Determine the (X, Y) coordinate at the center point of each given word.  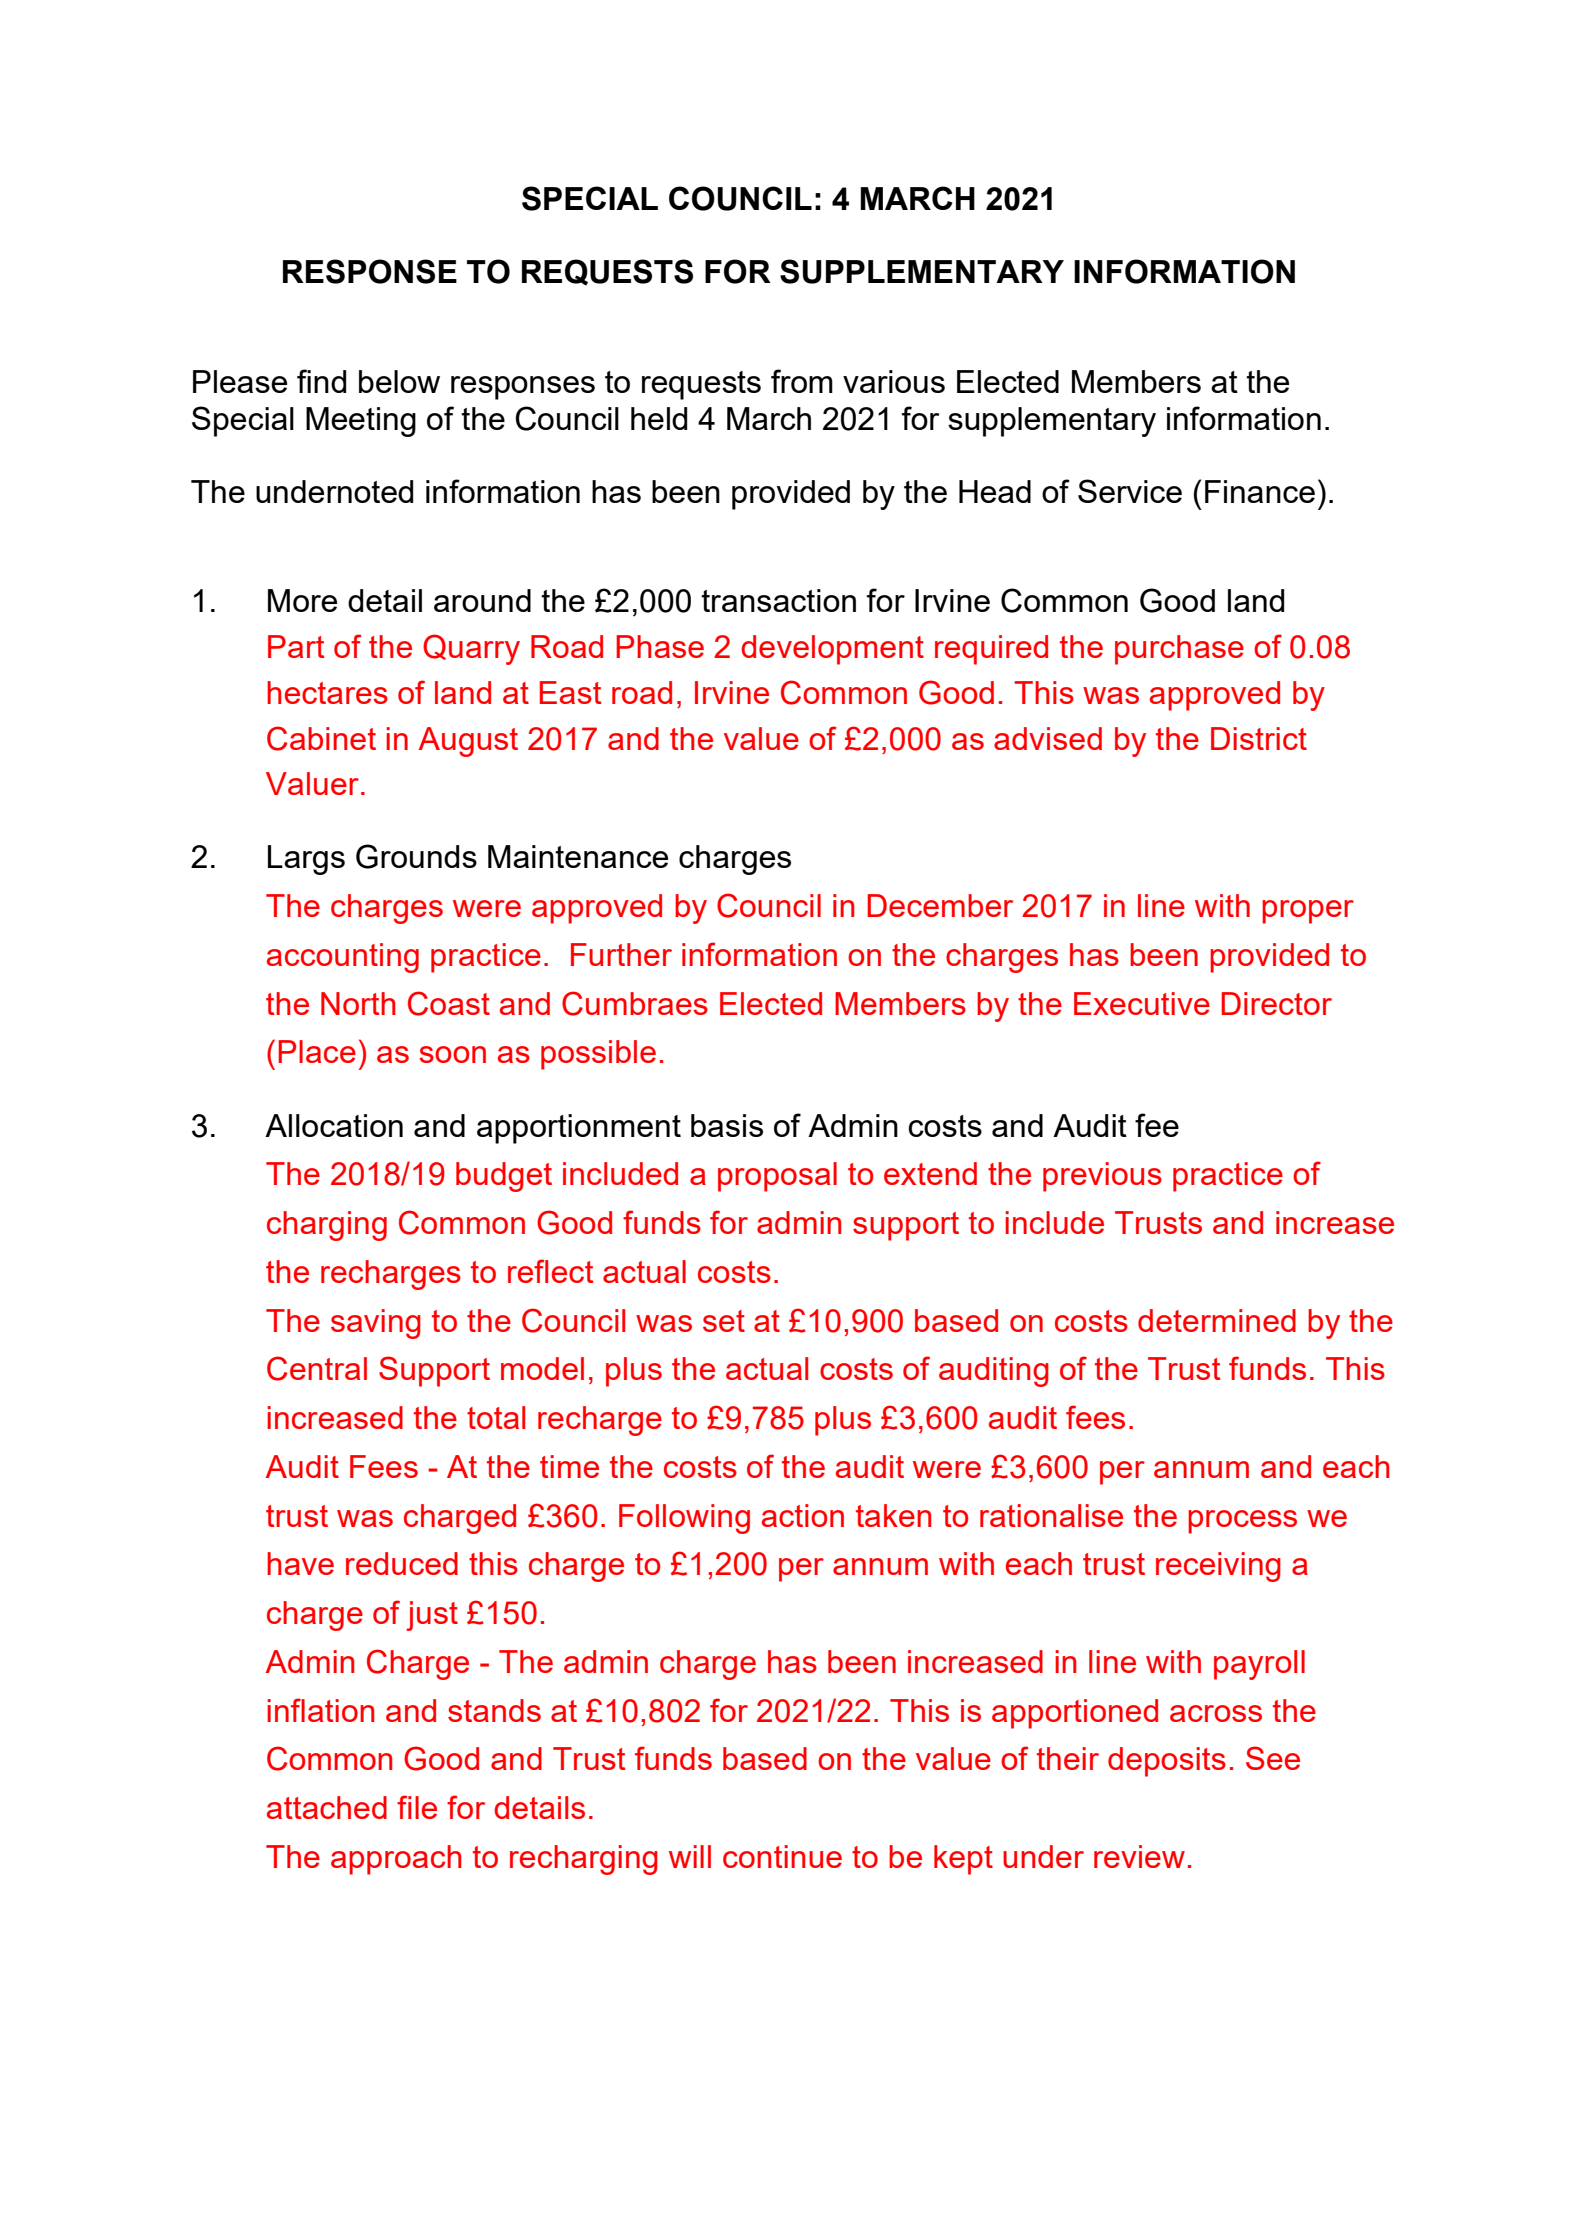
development (832, 650)
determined (1217, 1320)
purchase (1179, 650)
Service (1130, 491)
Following (684, 1519)
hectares (327, 692)
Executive (1142, 1003)
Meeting (361, 422)
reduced (402, 1563)
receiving (1218, 1567)
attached (327, 1807)
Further (621, 954)
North (358, 1003)
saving (376, 1324)
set (724, 1321)
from (802, 381)
